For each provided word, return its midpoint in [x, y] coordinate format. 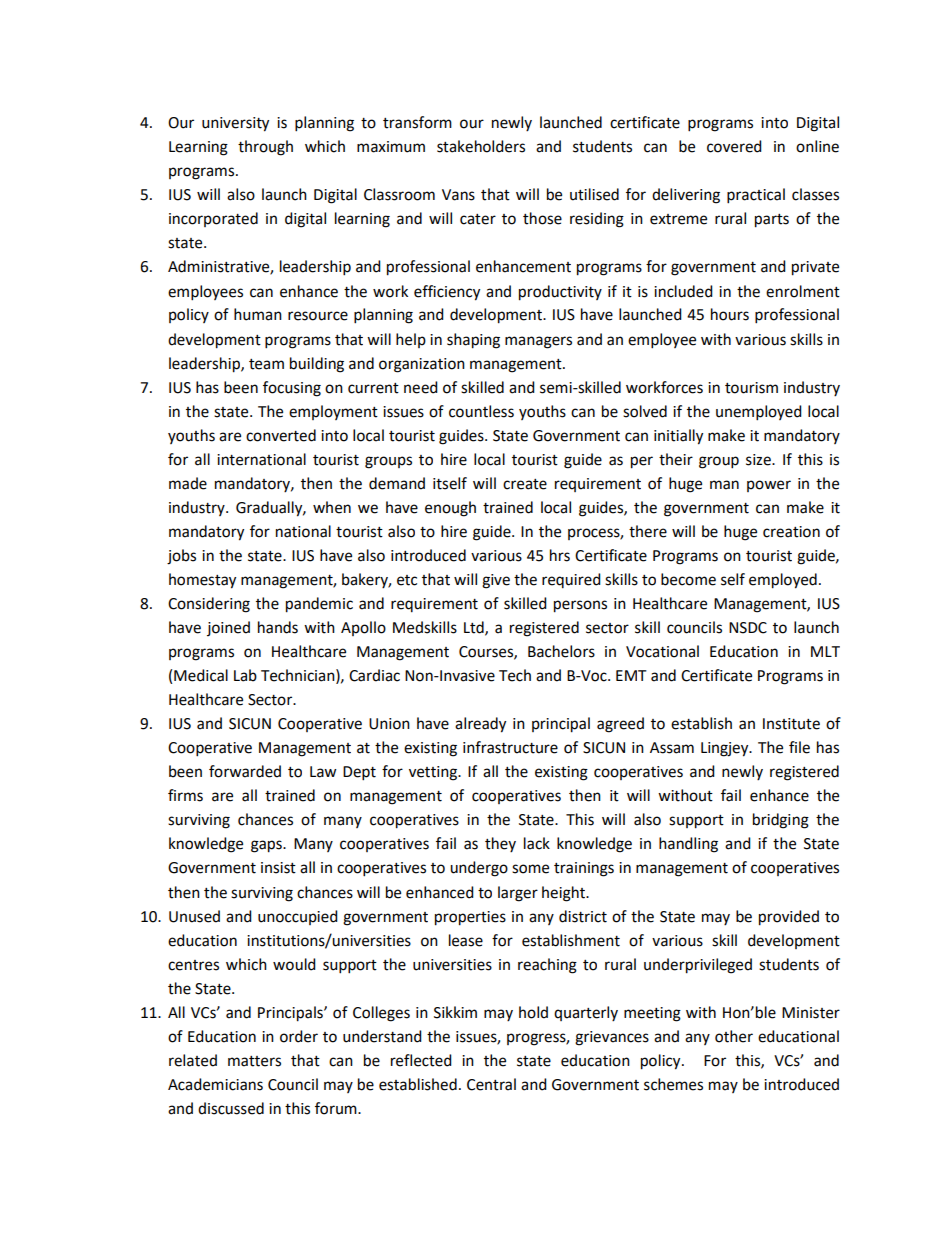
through [265, 148]
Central [491, 1084]
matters [254, 1061]
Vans [458, 195]
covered [734, 146]
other [734, 1036]
